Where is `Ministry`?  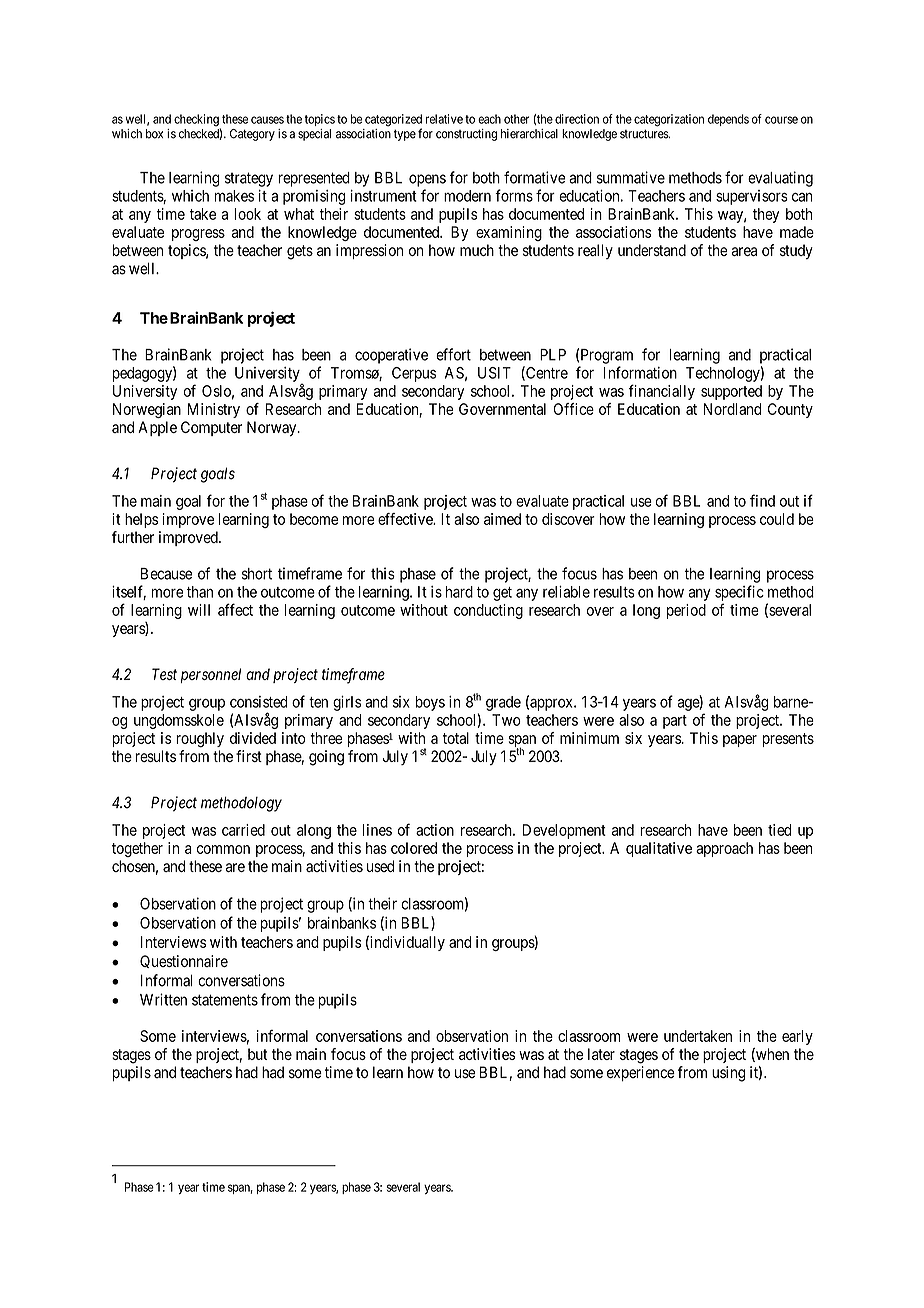 Ministry is located at coordinates (214, 410).
